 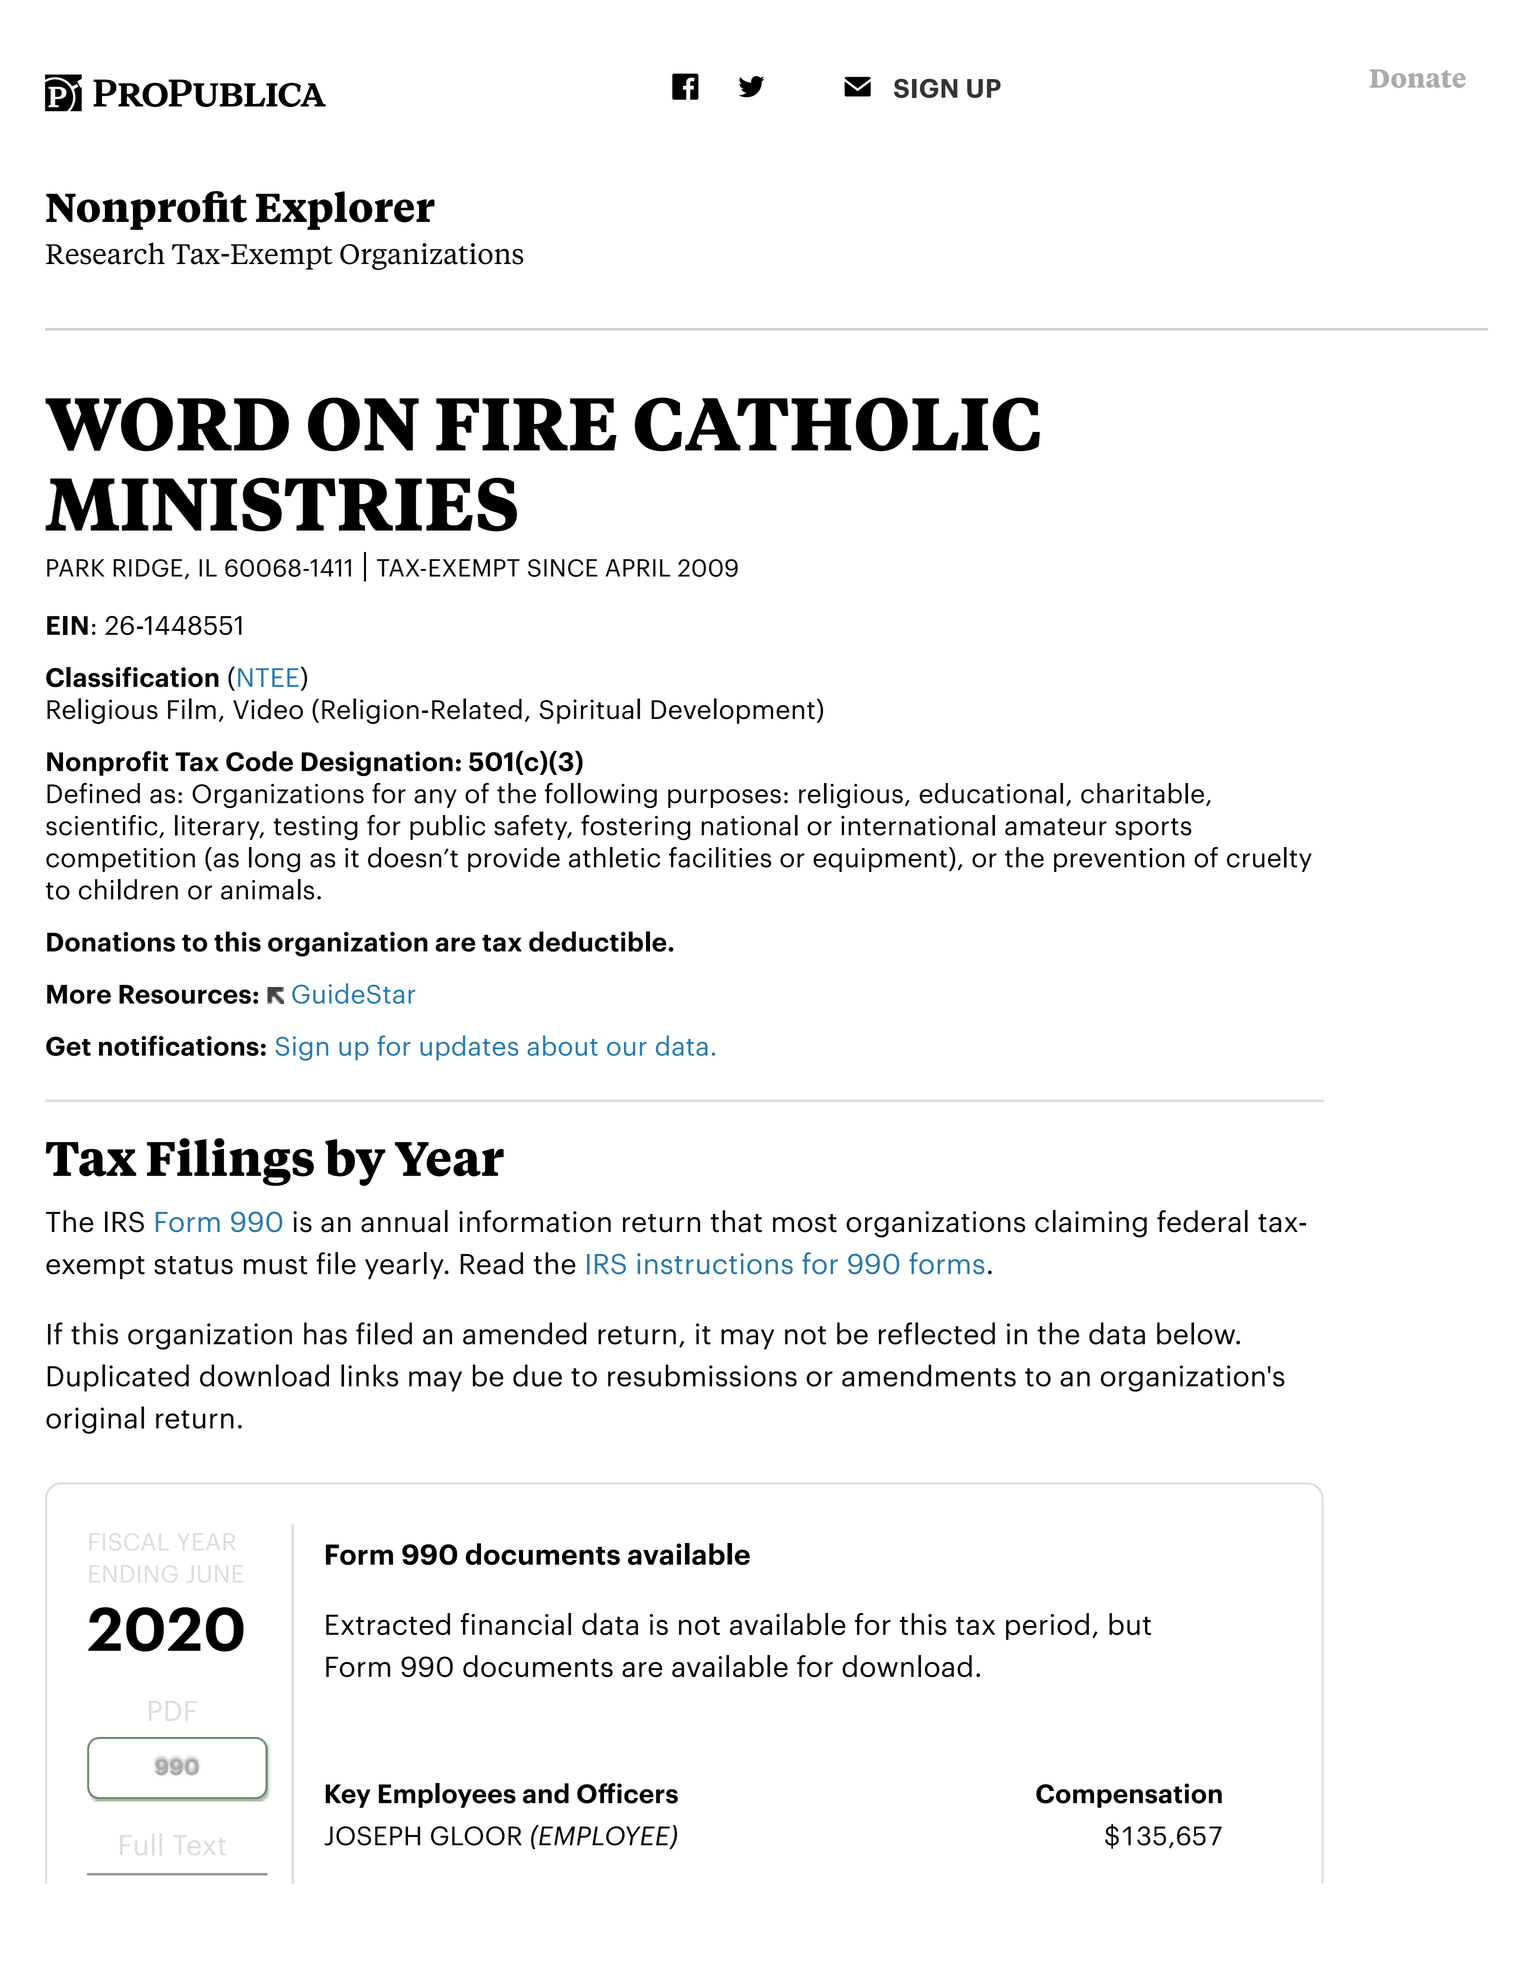 What do you see at coordinates (837, 424) in the screenshot?
I see `CATHOLIC` at bounding box center [837, 424].
